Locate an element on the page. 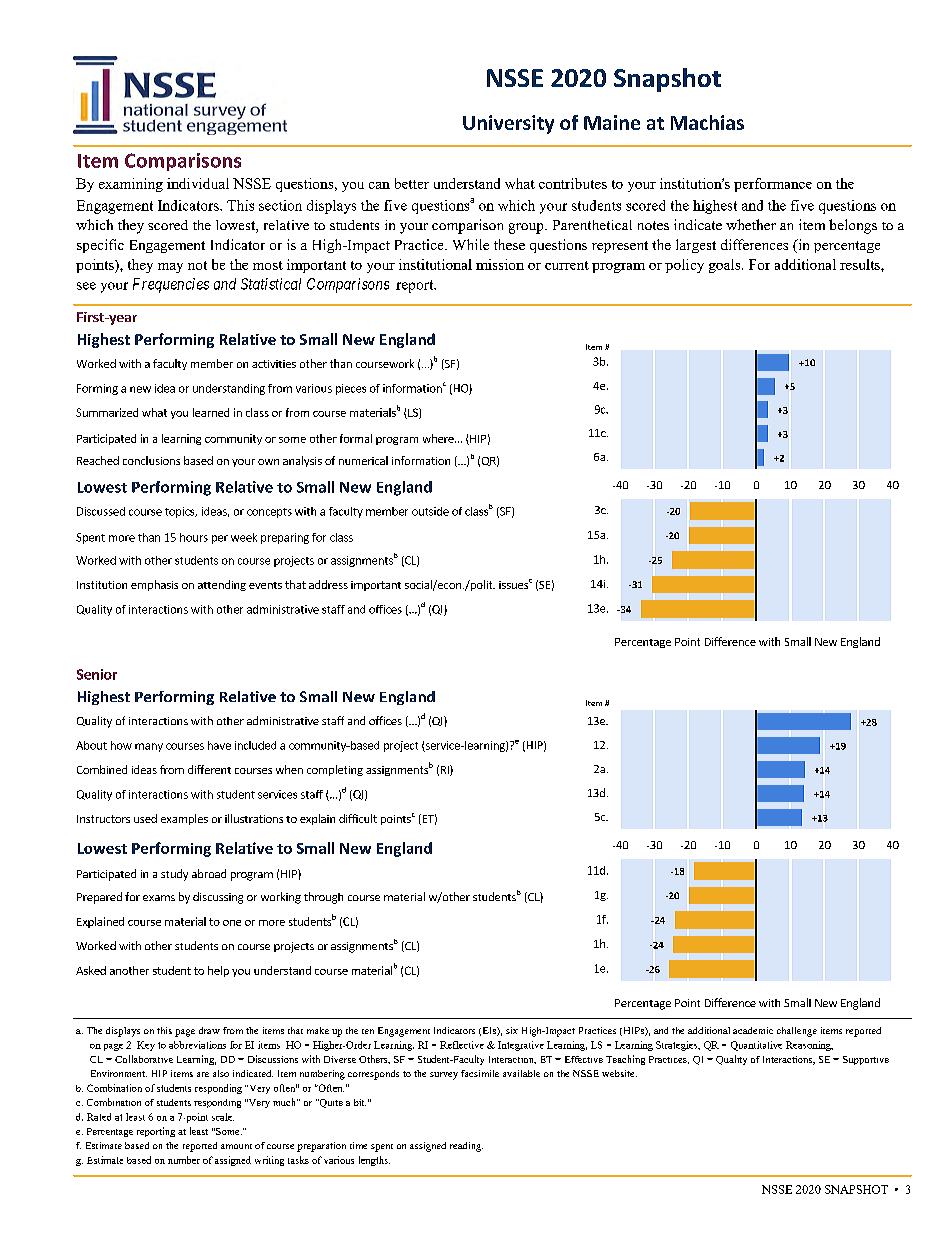 This page has height=1233, width=952. individual is located at coordinates (198, 183).
